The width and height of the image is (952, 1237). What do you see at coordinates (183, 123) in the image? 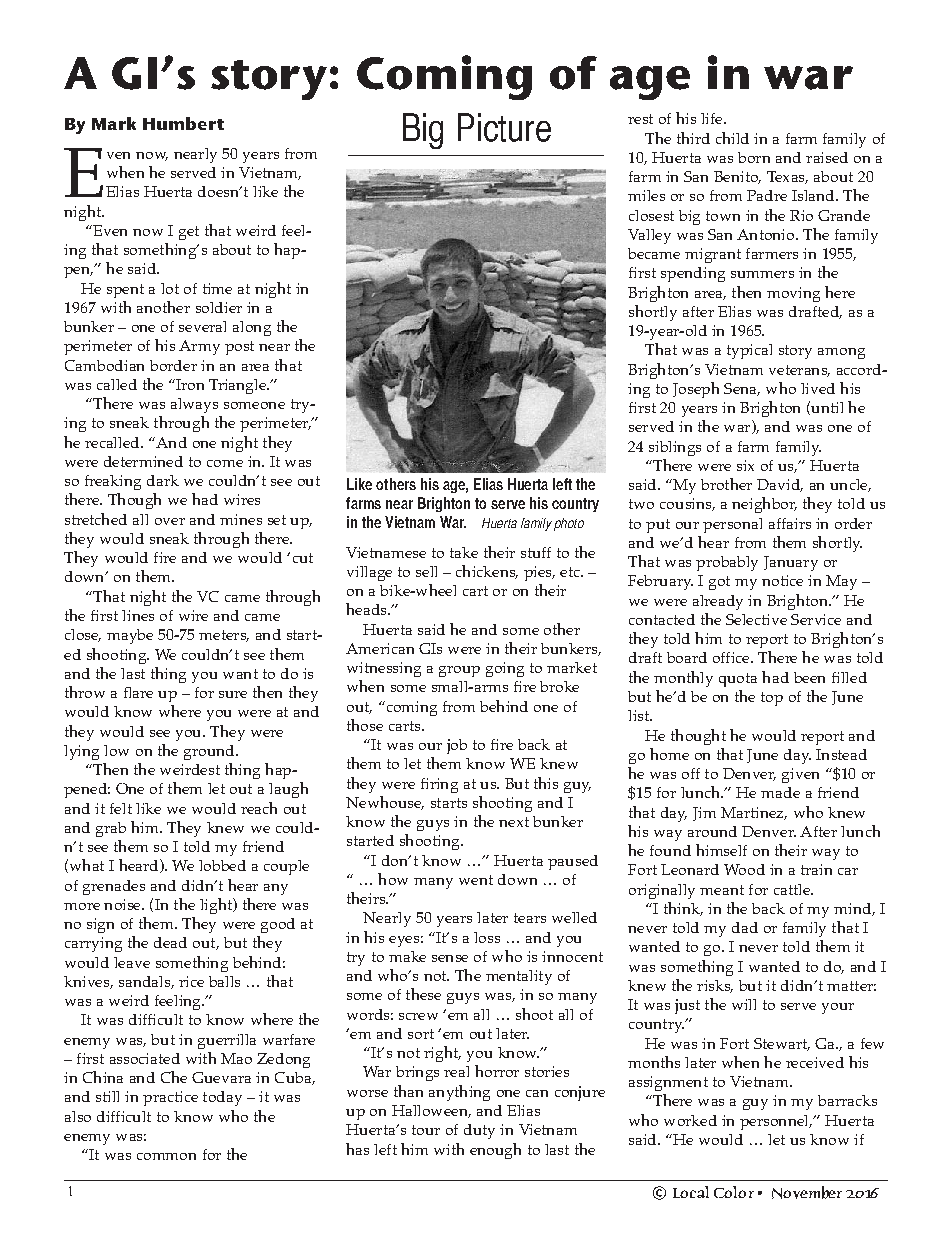
I see `Humbert` at bounding box center [183, 123].
